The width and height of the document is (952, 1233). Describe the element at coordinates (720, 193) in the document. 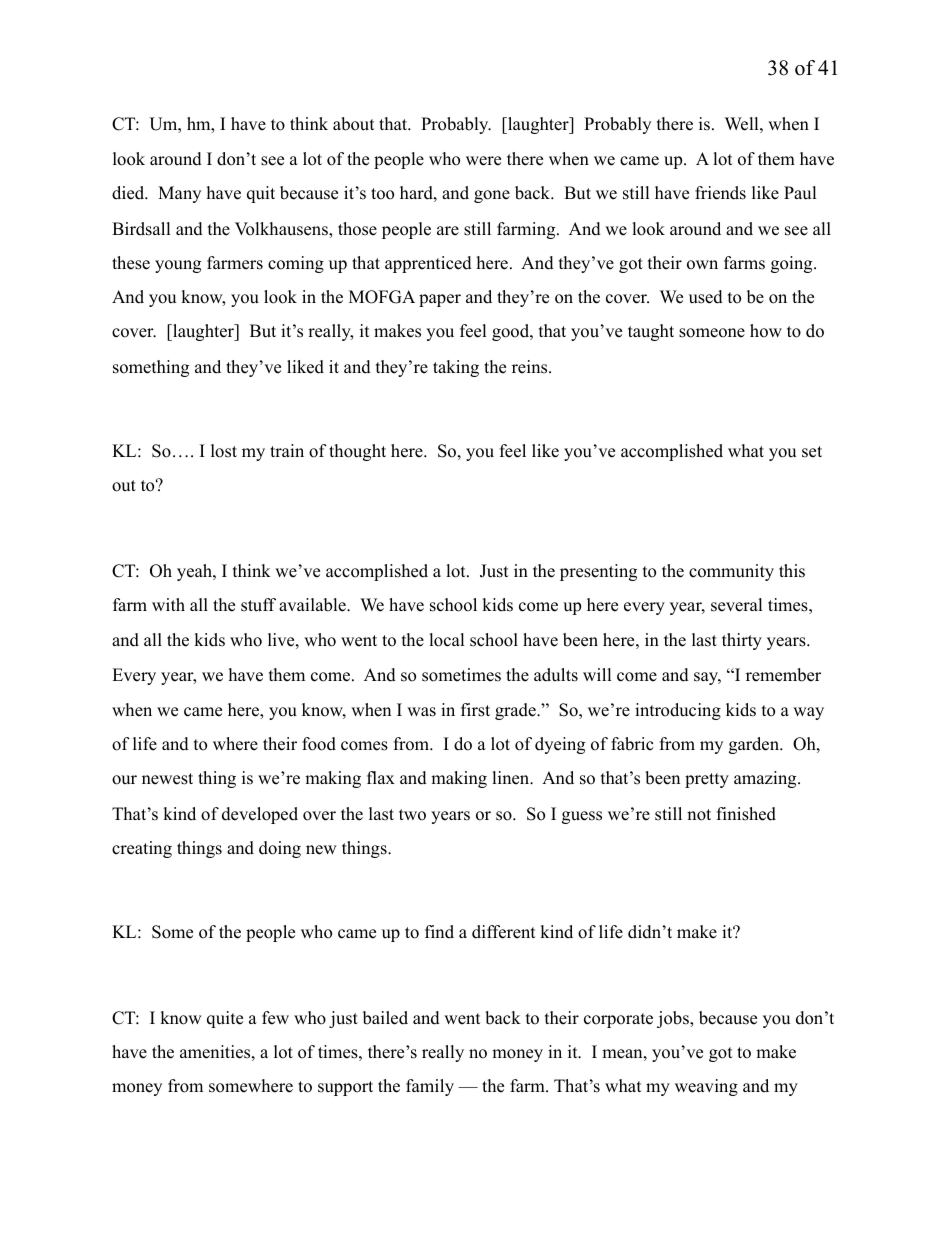

I see `friends` at that location.
